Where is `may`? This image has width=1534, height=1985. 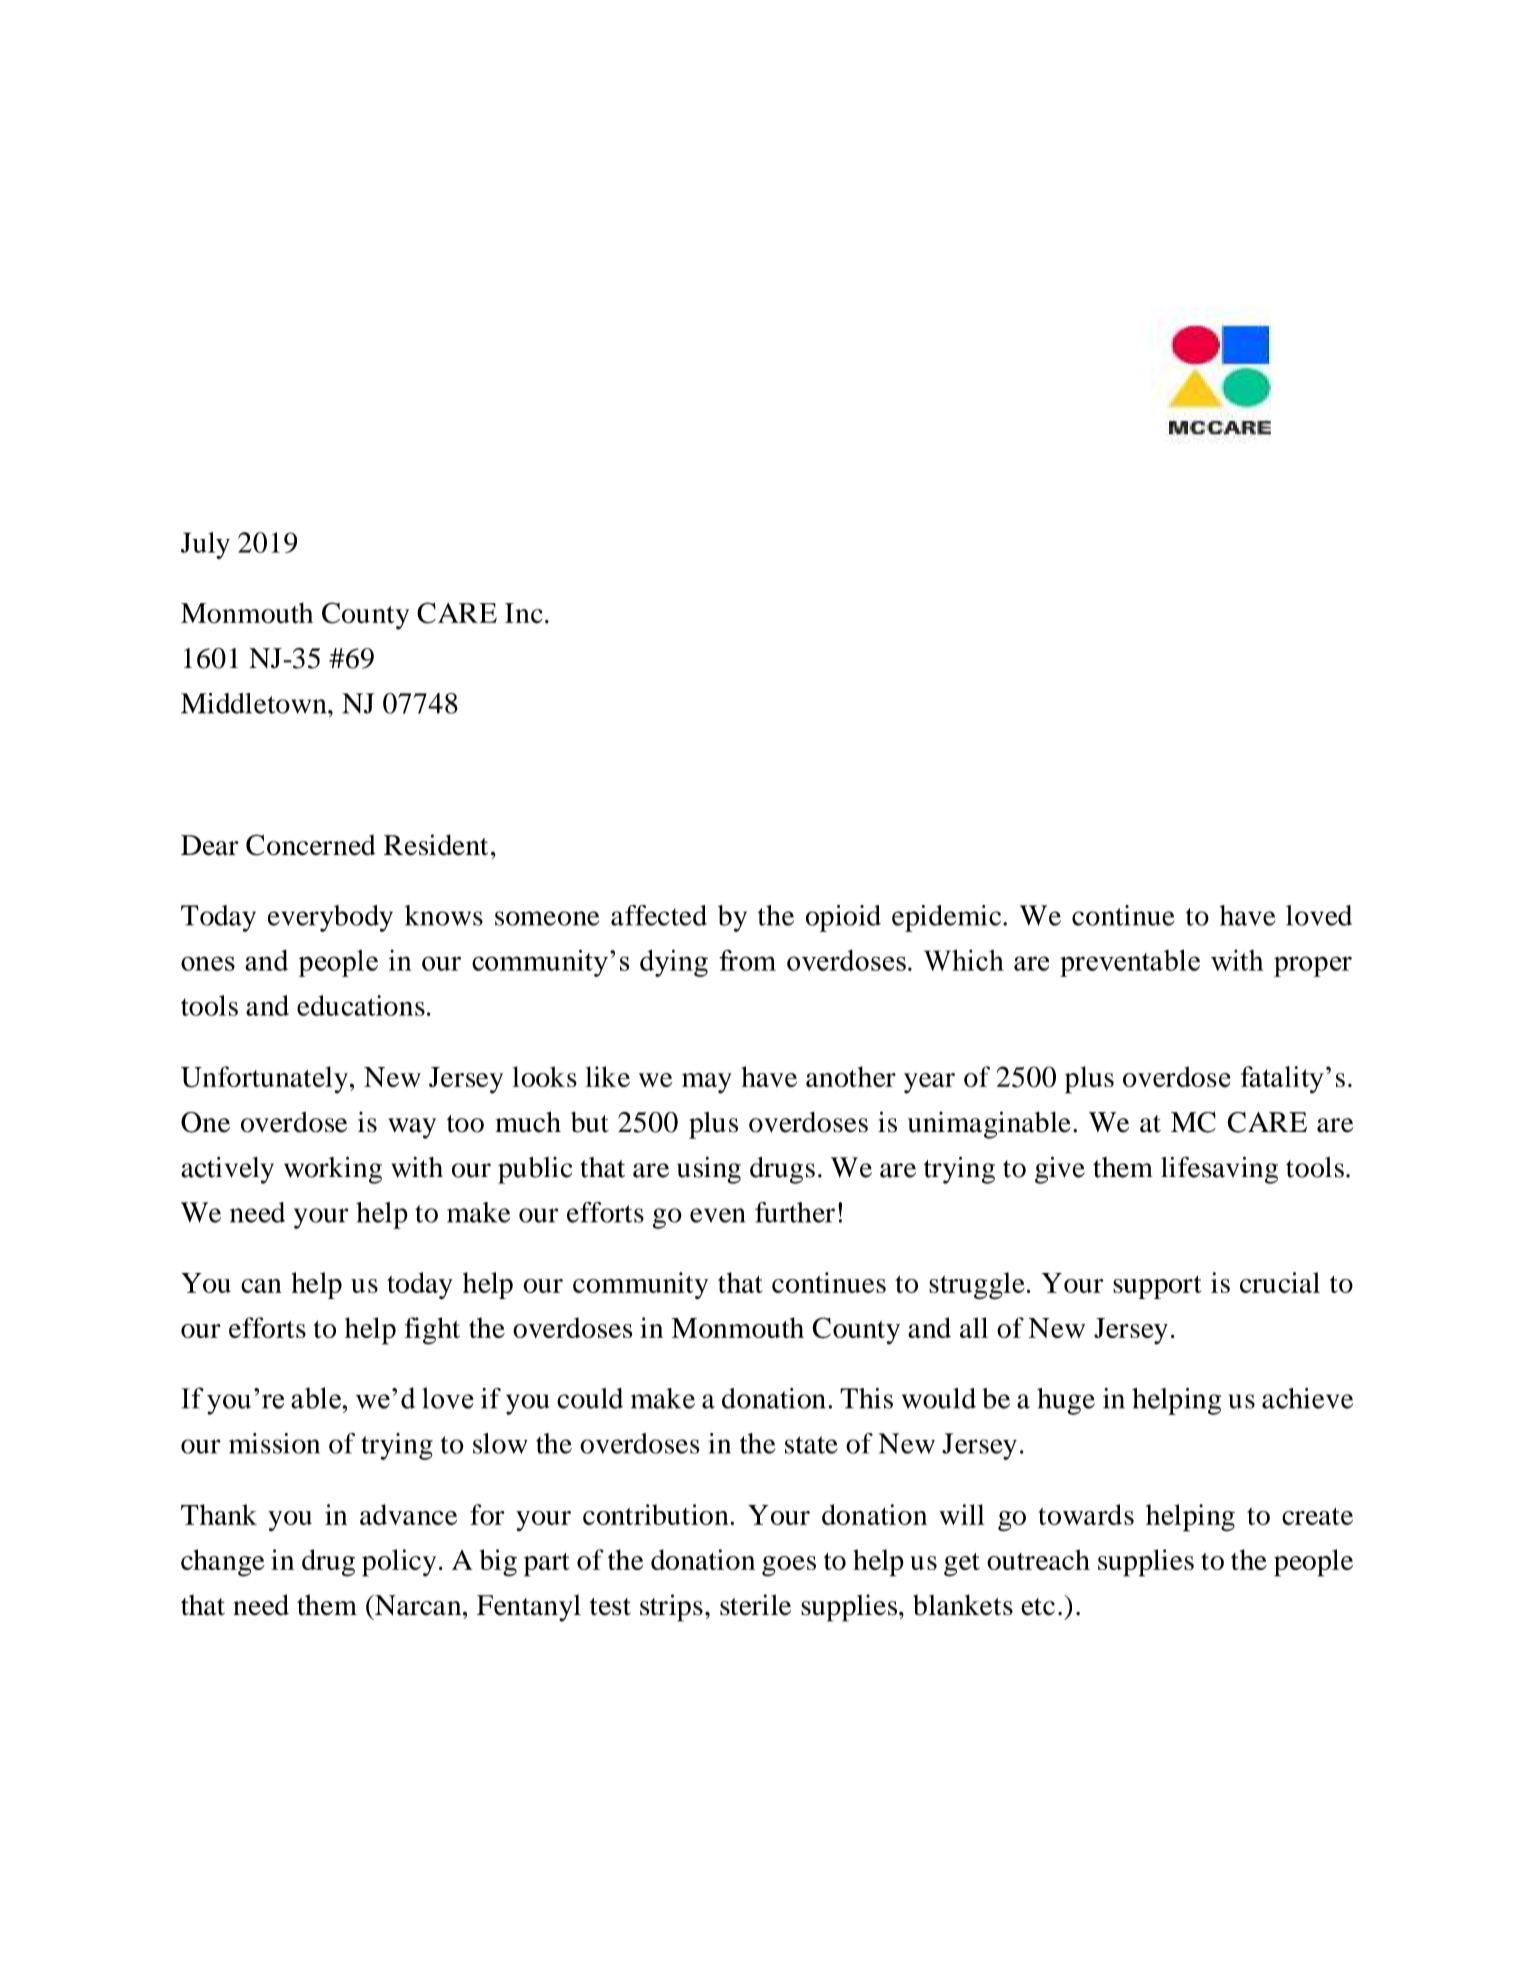
may is located at coordinates (707, 1083).
